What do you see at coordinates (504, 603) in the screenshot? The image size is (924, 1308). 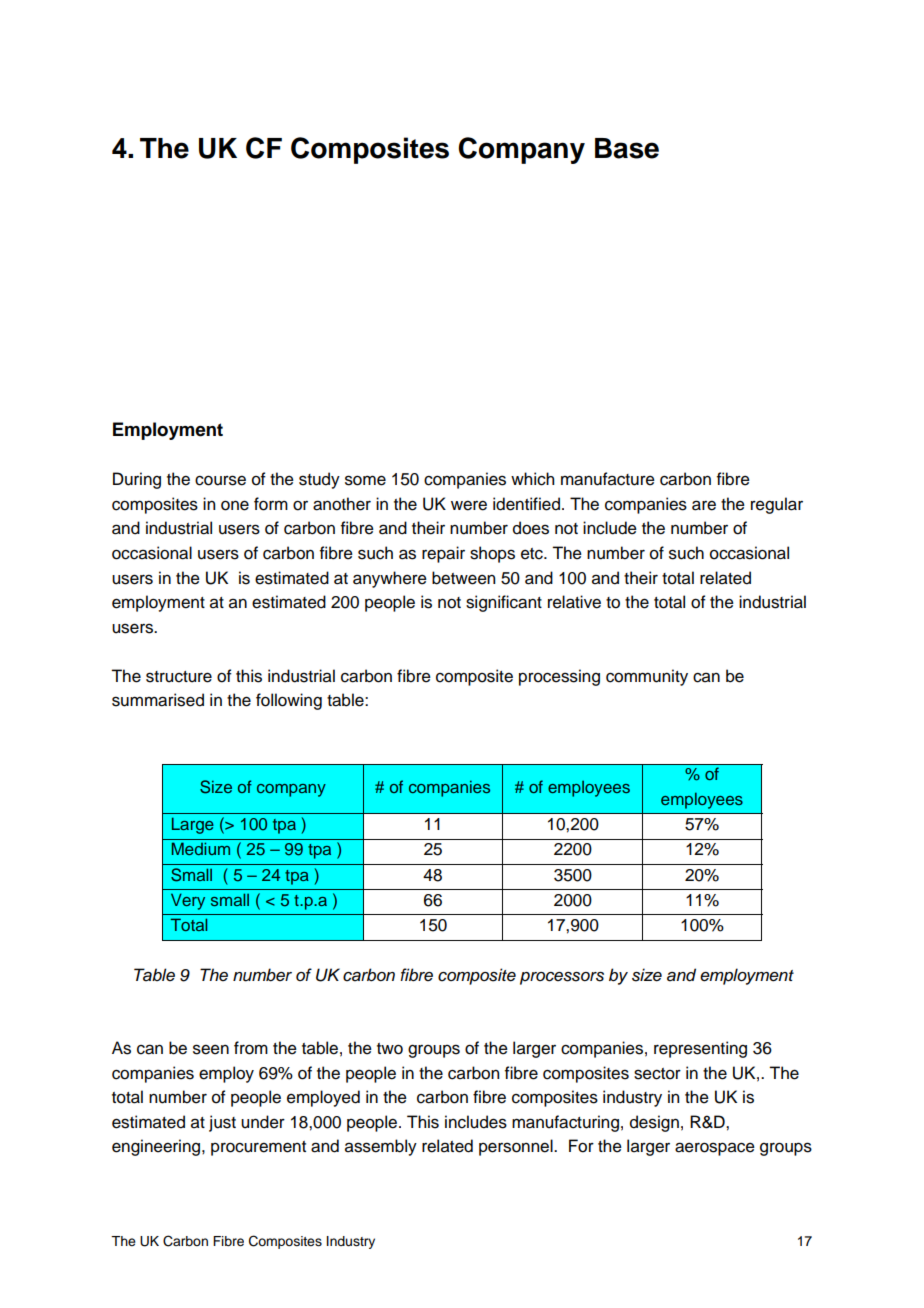 I see `significant` at bounding box center [504, 603].
